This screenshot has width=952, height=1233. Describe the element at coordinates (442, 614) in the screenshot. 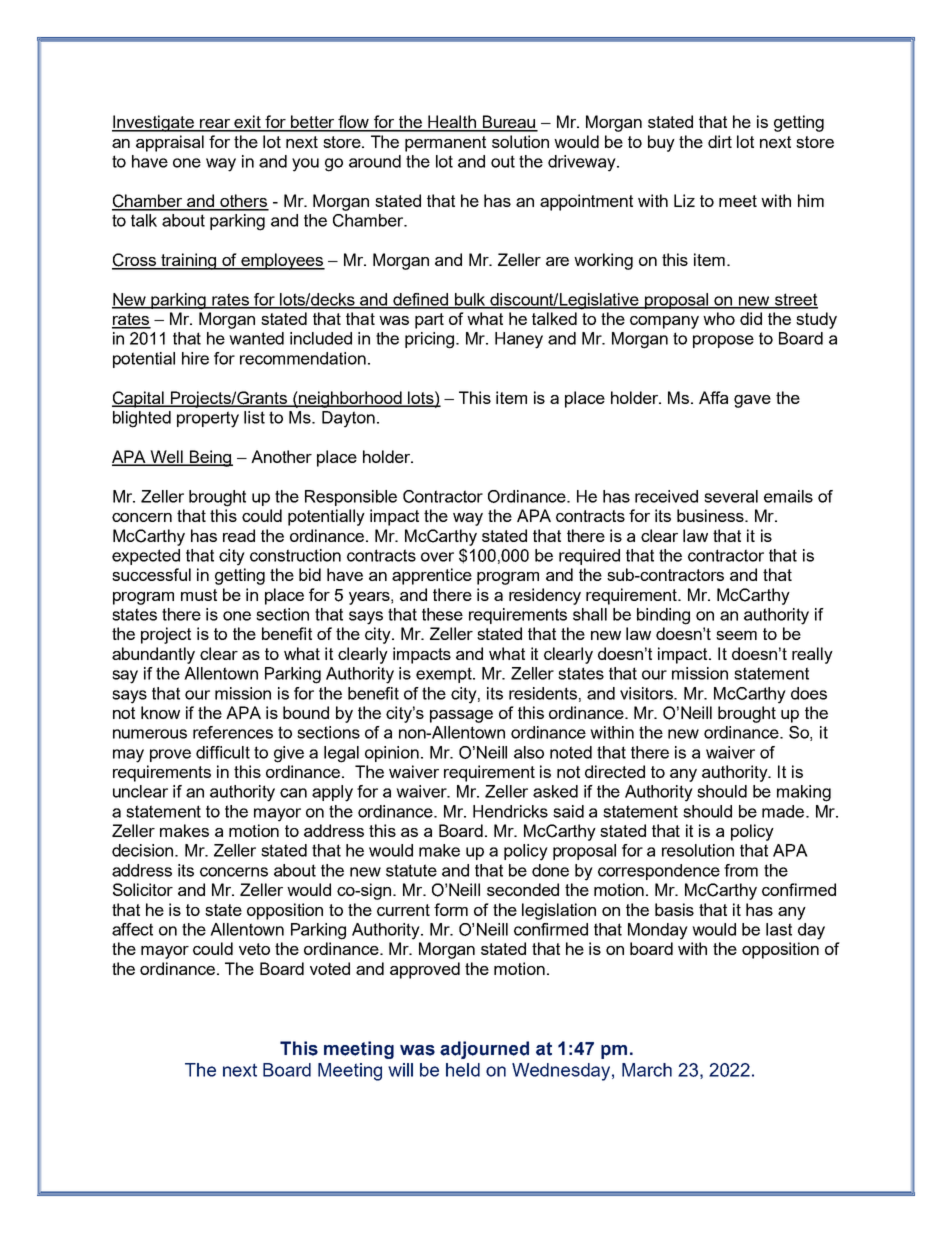

I see `these` at that location.
